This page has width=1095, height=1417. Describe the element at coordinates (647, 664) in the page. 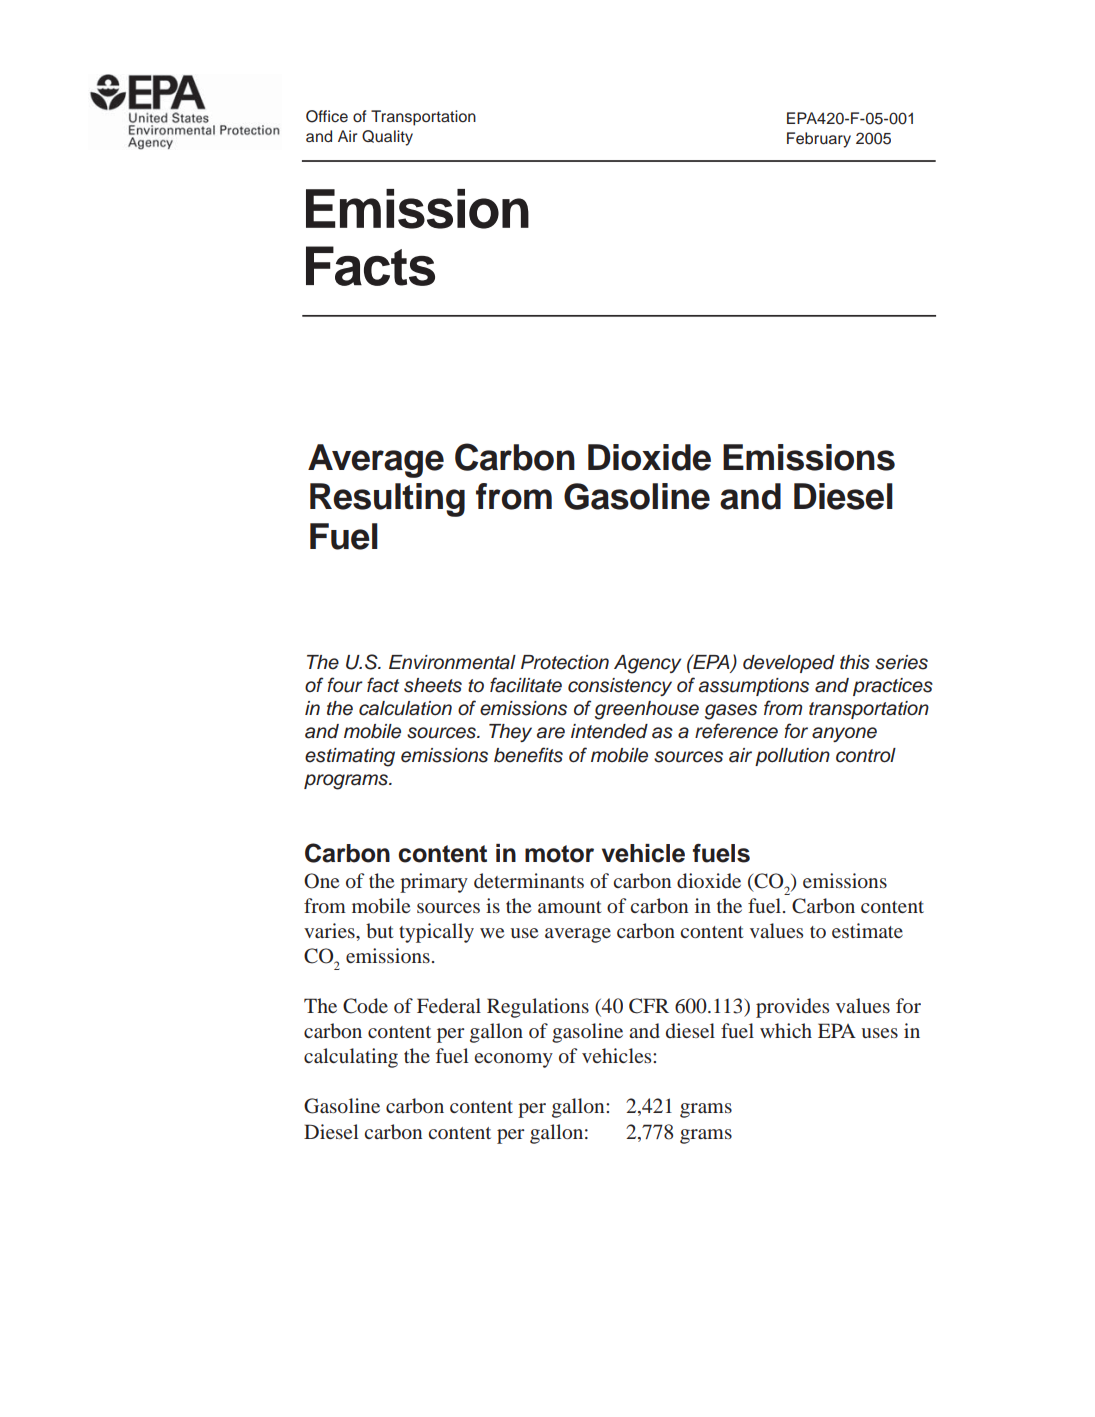

I see `Agency` at that location.
